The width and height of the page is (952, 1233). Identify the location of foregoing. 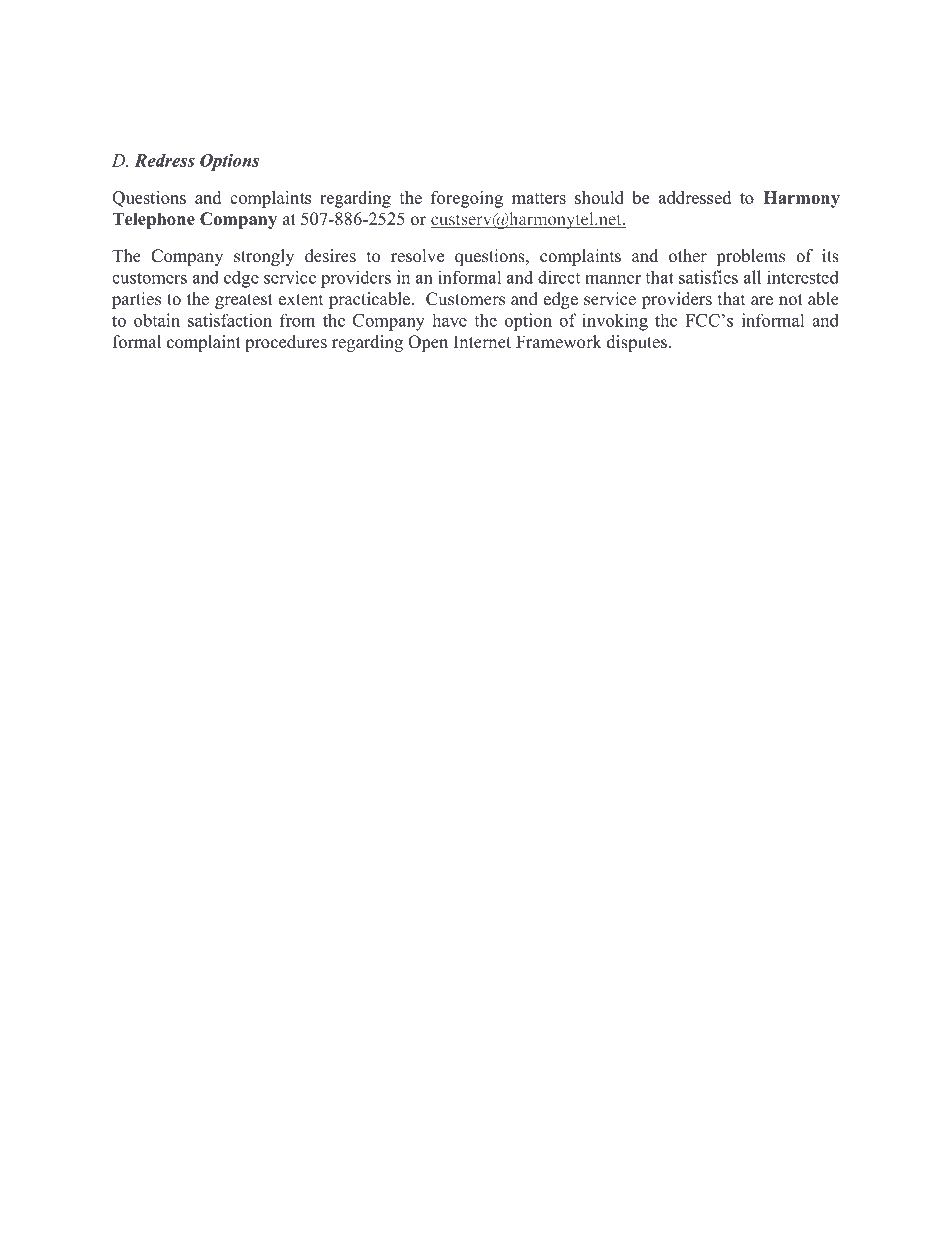
(467, 199).
